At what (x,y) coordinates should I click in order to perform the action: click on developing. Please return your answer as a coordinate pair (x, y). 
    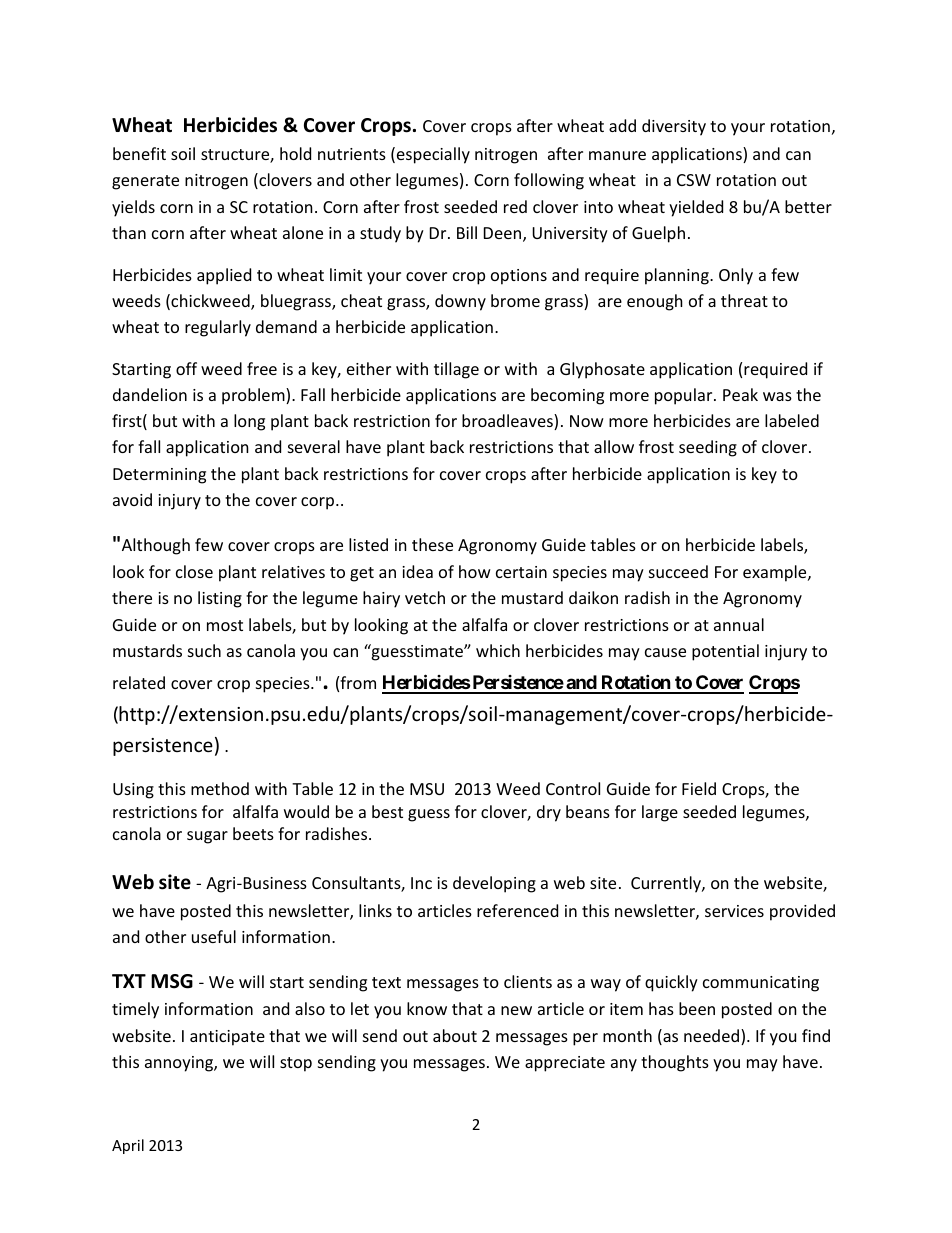
    Looking at the image, I should click on (494, 884).
